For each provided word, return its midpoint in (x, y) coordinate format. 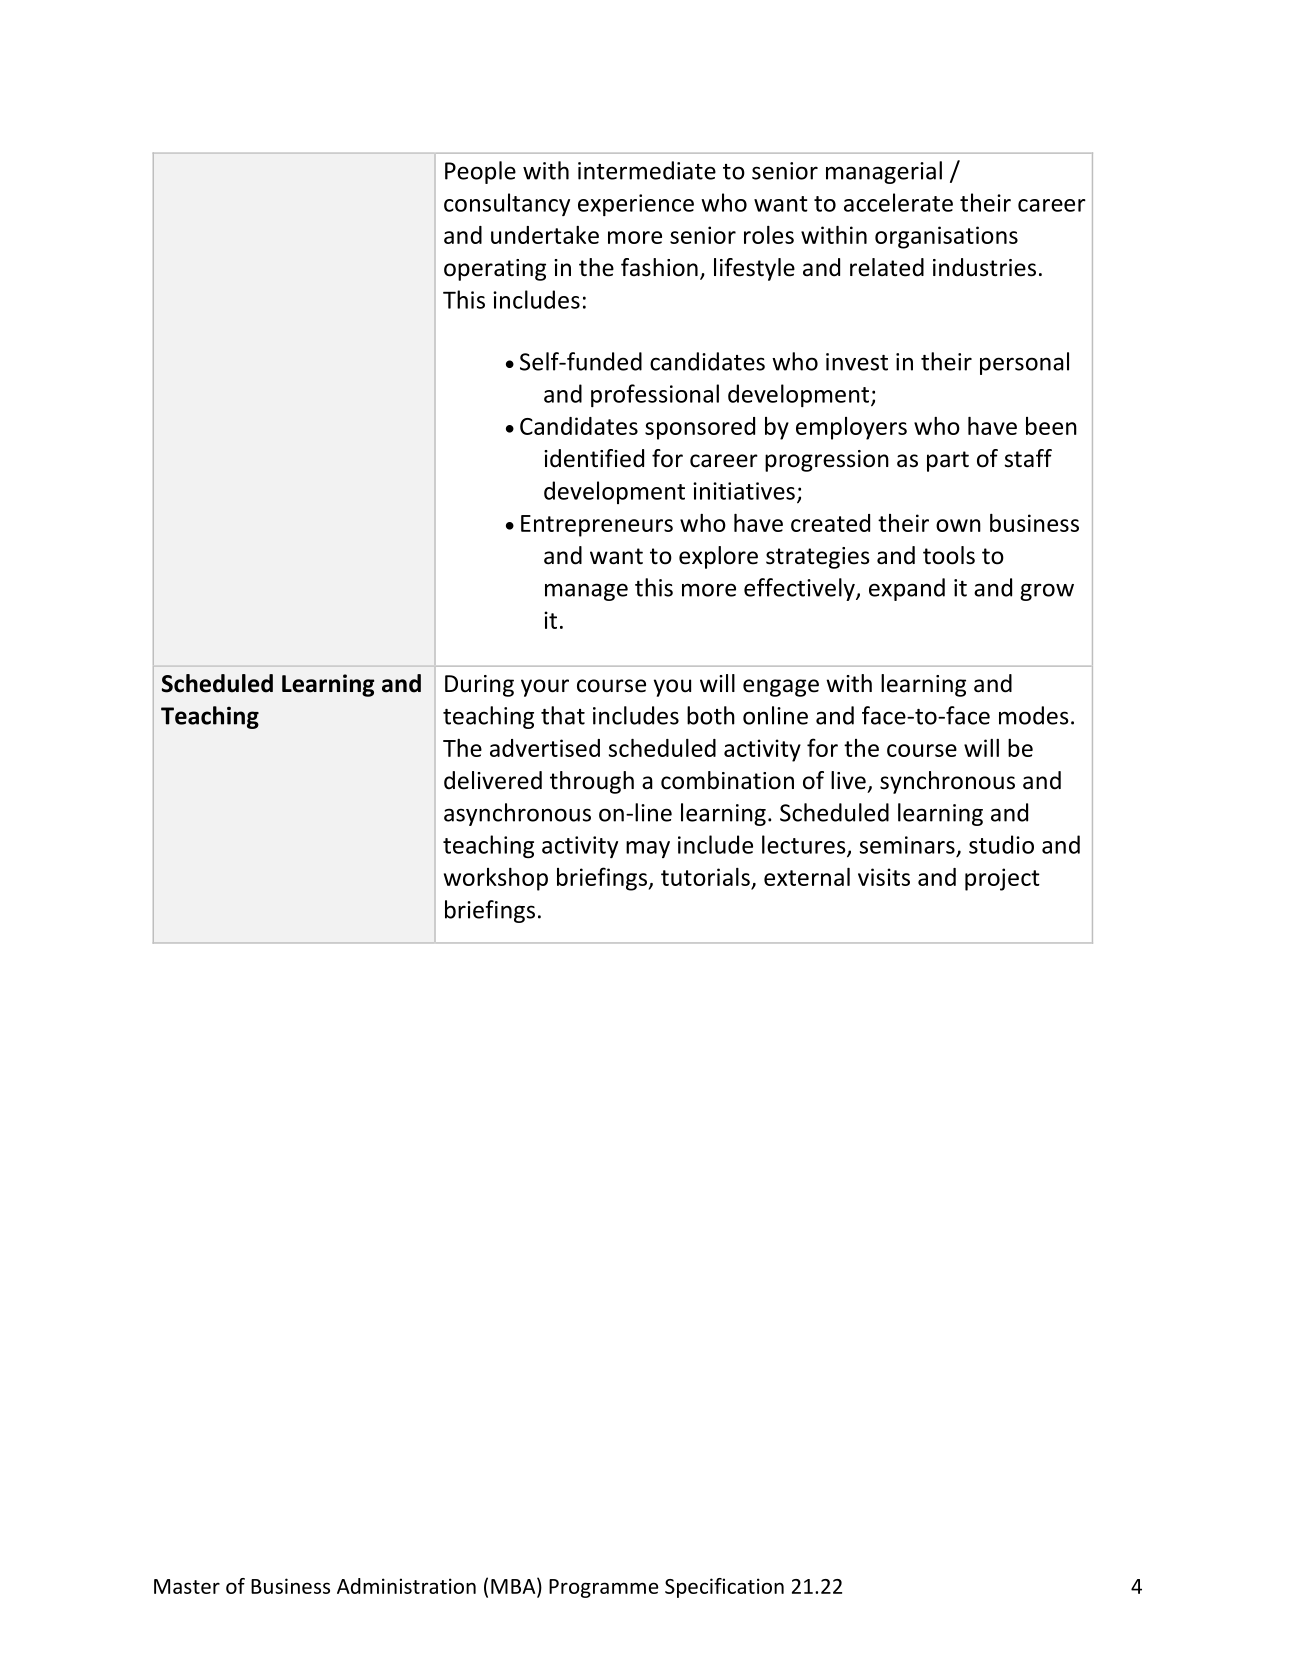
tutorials (706, 878)
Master (187, 1586)
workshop (496, 879)
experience (636, 205)
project (1002, 879)
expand (907, 589)
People (480, 172)
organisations (946, 237)
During (479, 686)
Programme (603, 1588)
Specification (724, 1588)
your (545, 688)
